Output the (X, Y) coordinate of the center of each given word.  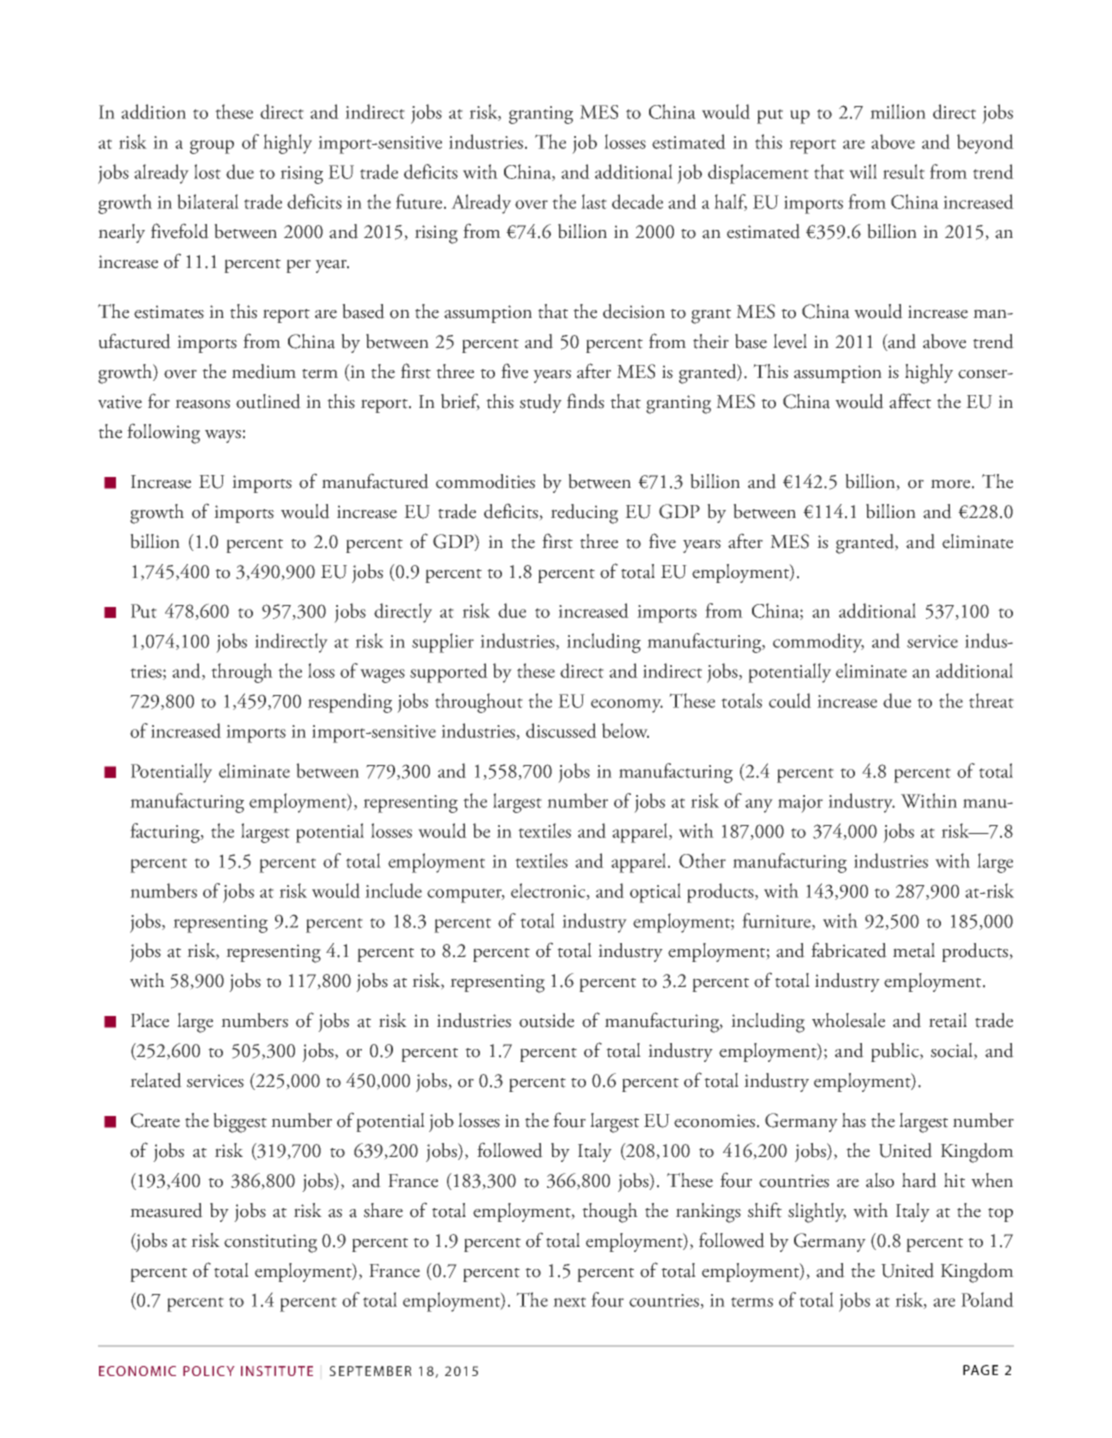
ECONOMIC (137, 1371)
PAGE (980, 1370)
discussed (561, 730)
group (212, 147)
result (904, 171)
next (569, 1302)
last (594, 201)
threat (991, 700)
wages (382, 676)
